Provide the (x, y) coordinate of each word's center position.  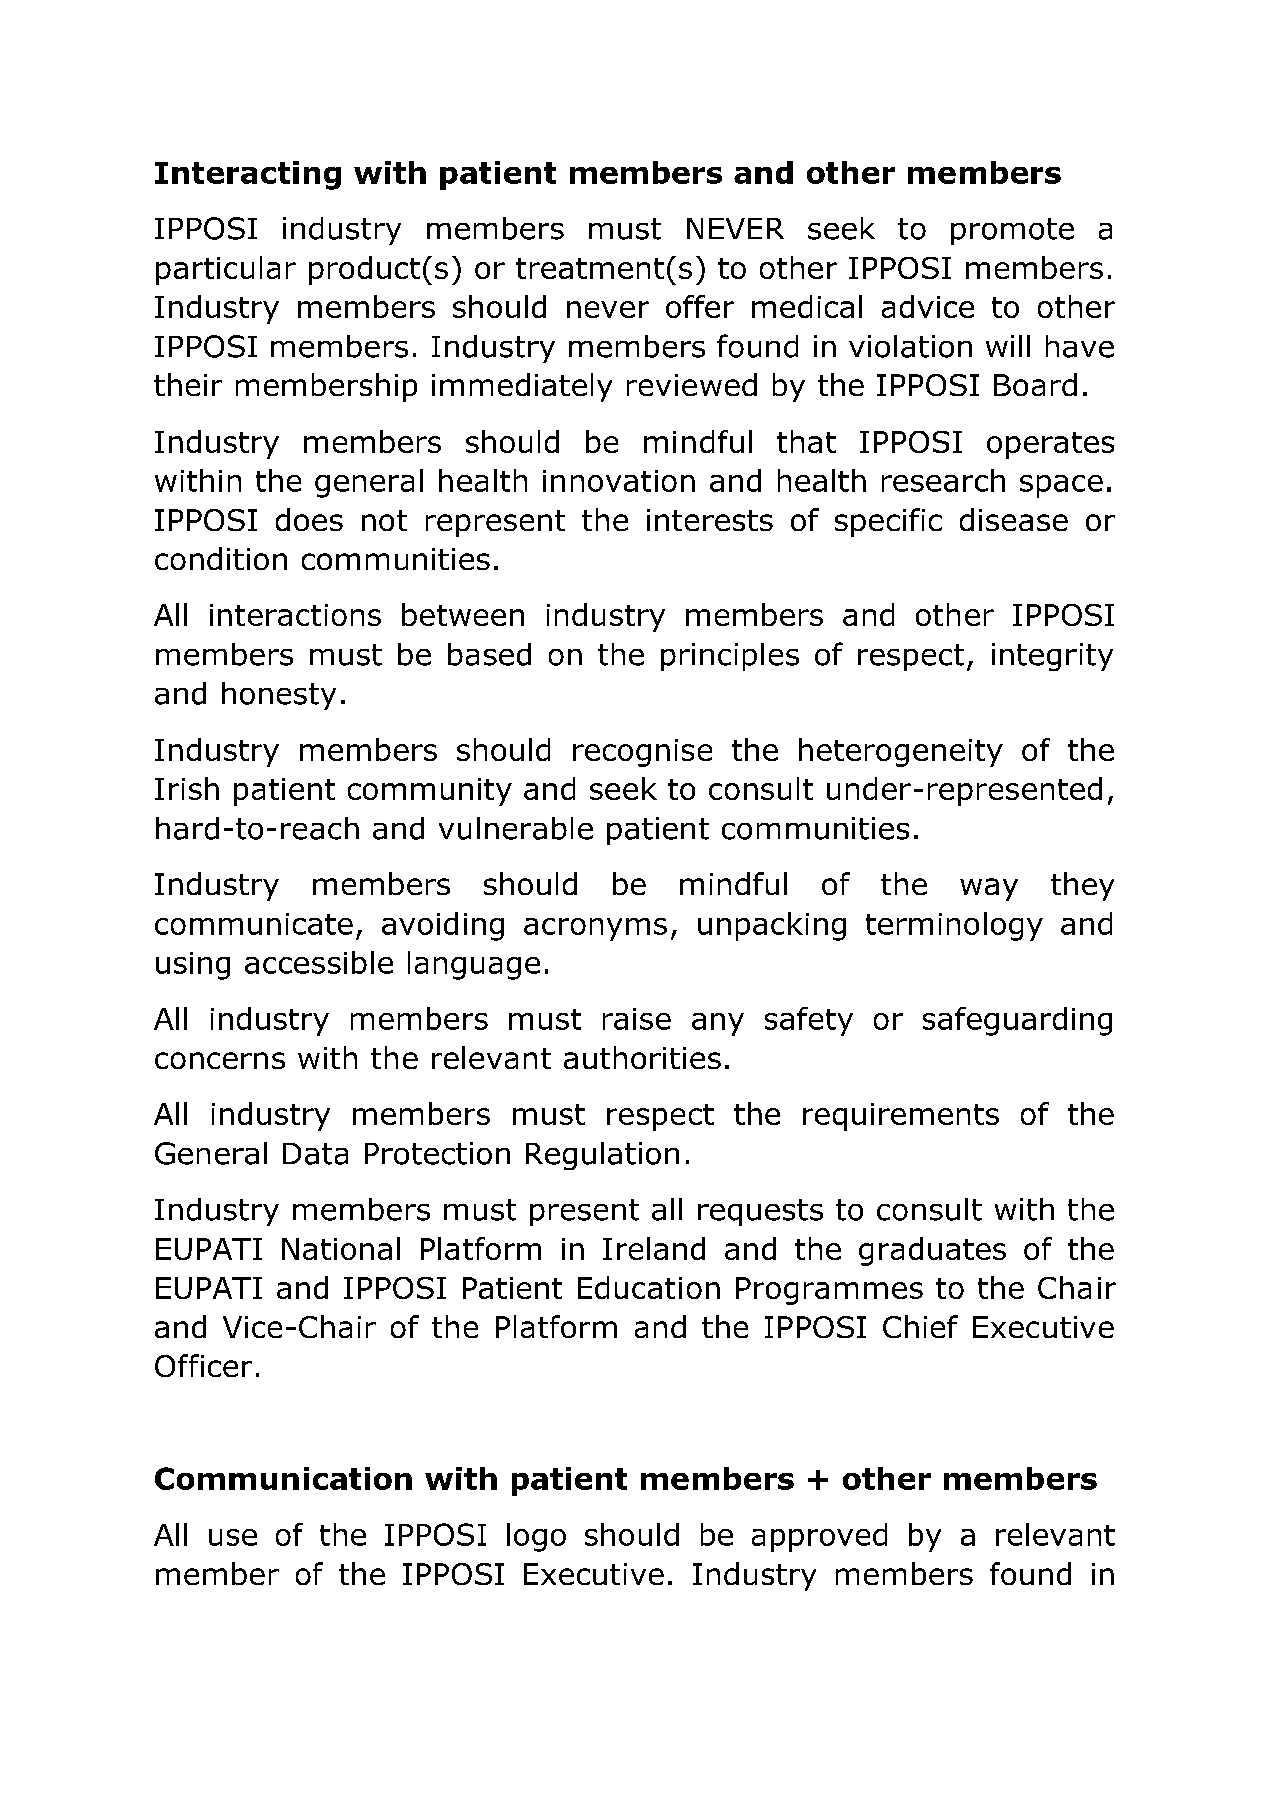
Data (315, 1154)
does (309, 519)
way (989, 889)
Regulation (602, 1156)
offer (700, 306)
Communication (283, 1478)
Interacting (248, 175)
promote (1012, 231)
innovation (619, 481)
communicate (254, 924)
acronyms (595, 929)
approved (819, 1537)
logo (536, 1537)
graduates (932, 1251)
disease (1014, 519)
